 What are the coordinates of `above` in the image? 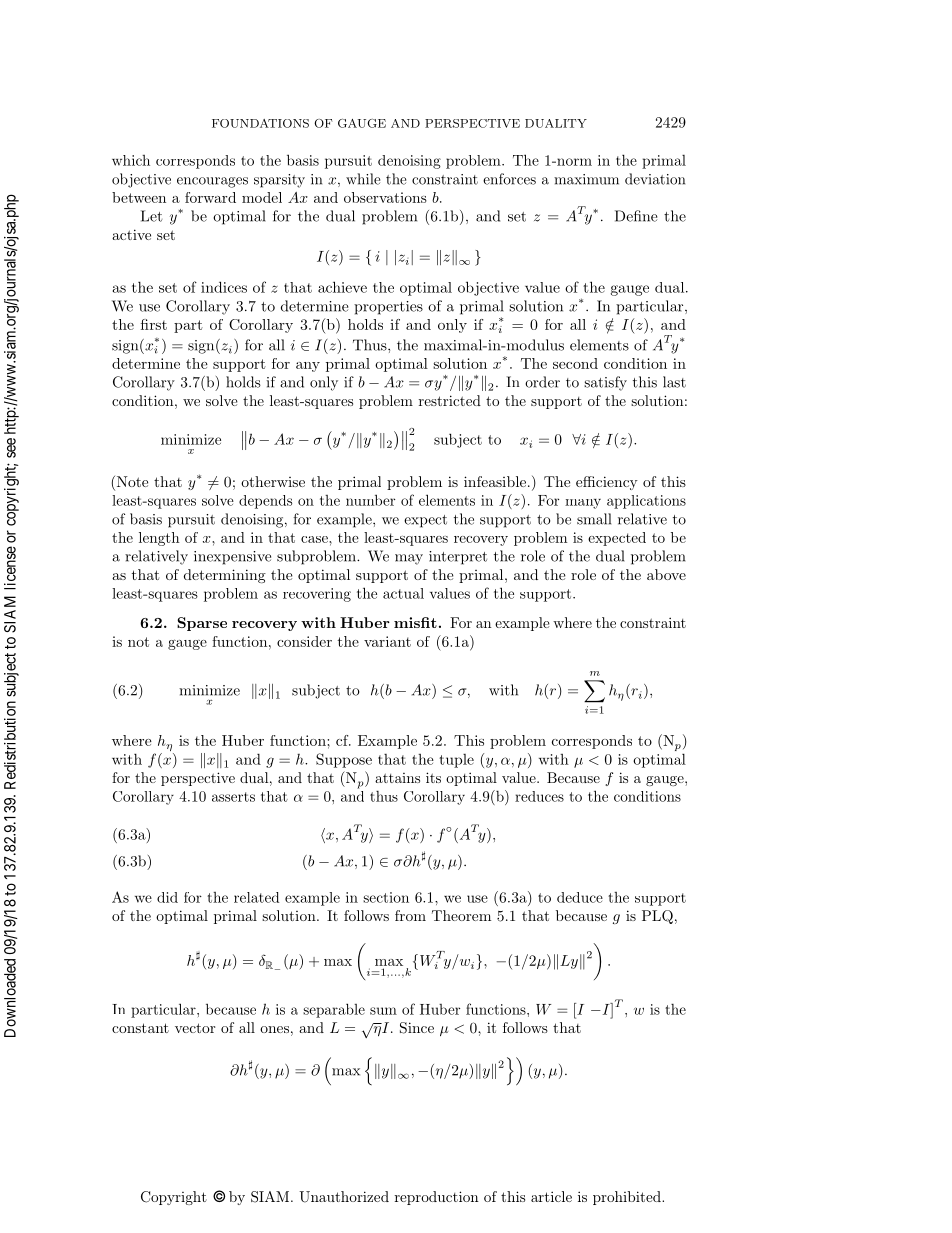 It's located at (666, 574).
